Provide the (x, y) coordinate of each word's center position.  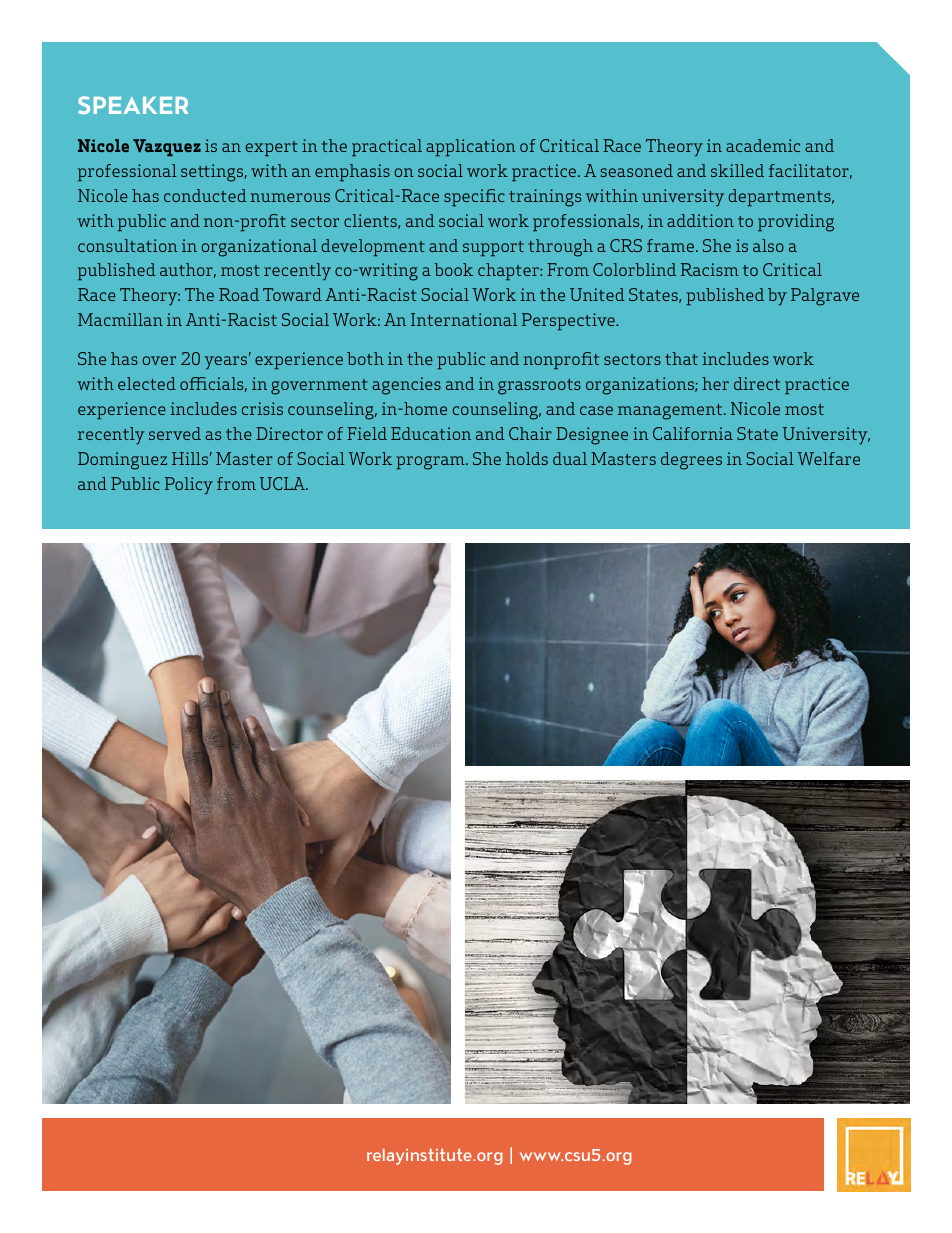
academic (763, 145)
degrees (691, 461)
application (470, 147)
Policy (189, 485)
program (431, 463)
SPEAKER (133, 105)
